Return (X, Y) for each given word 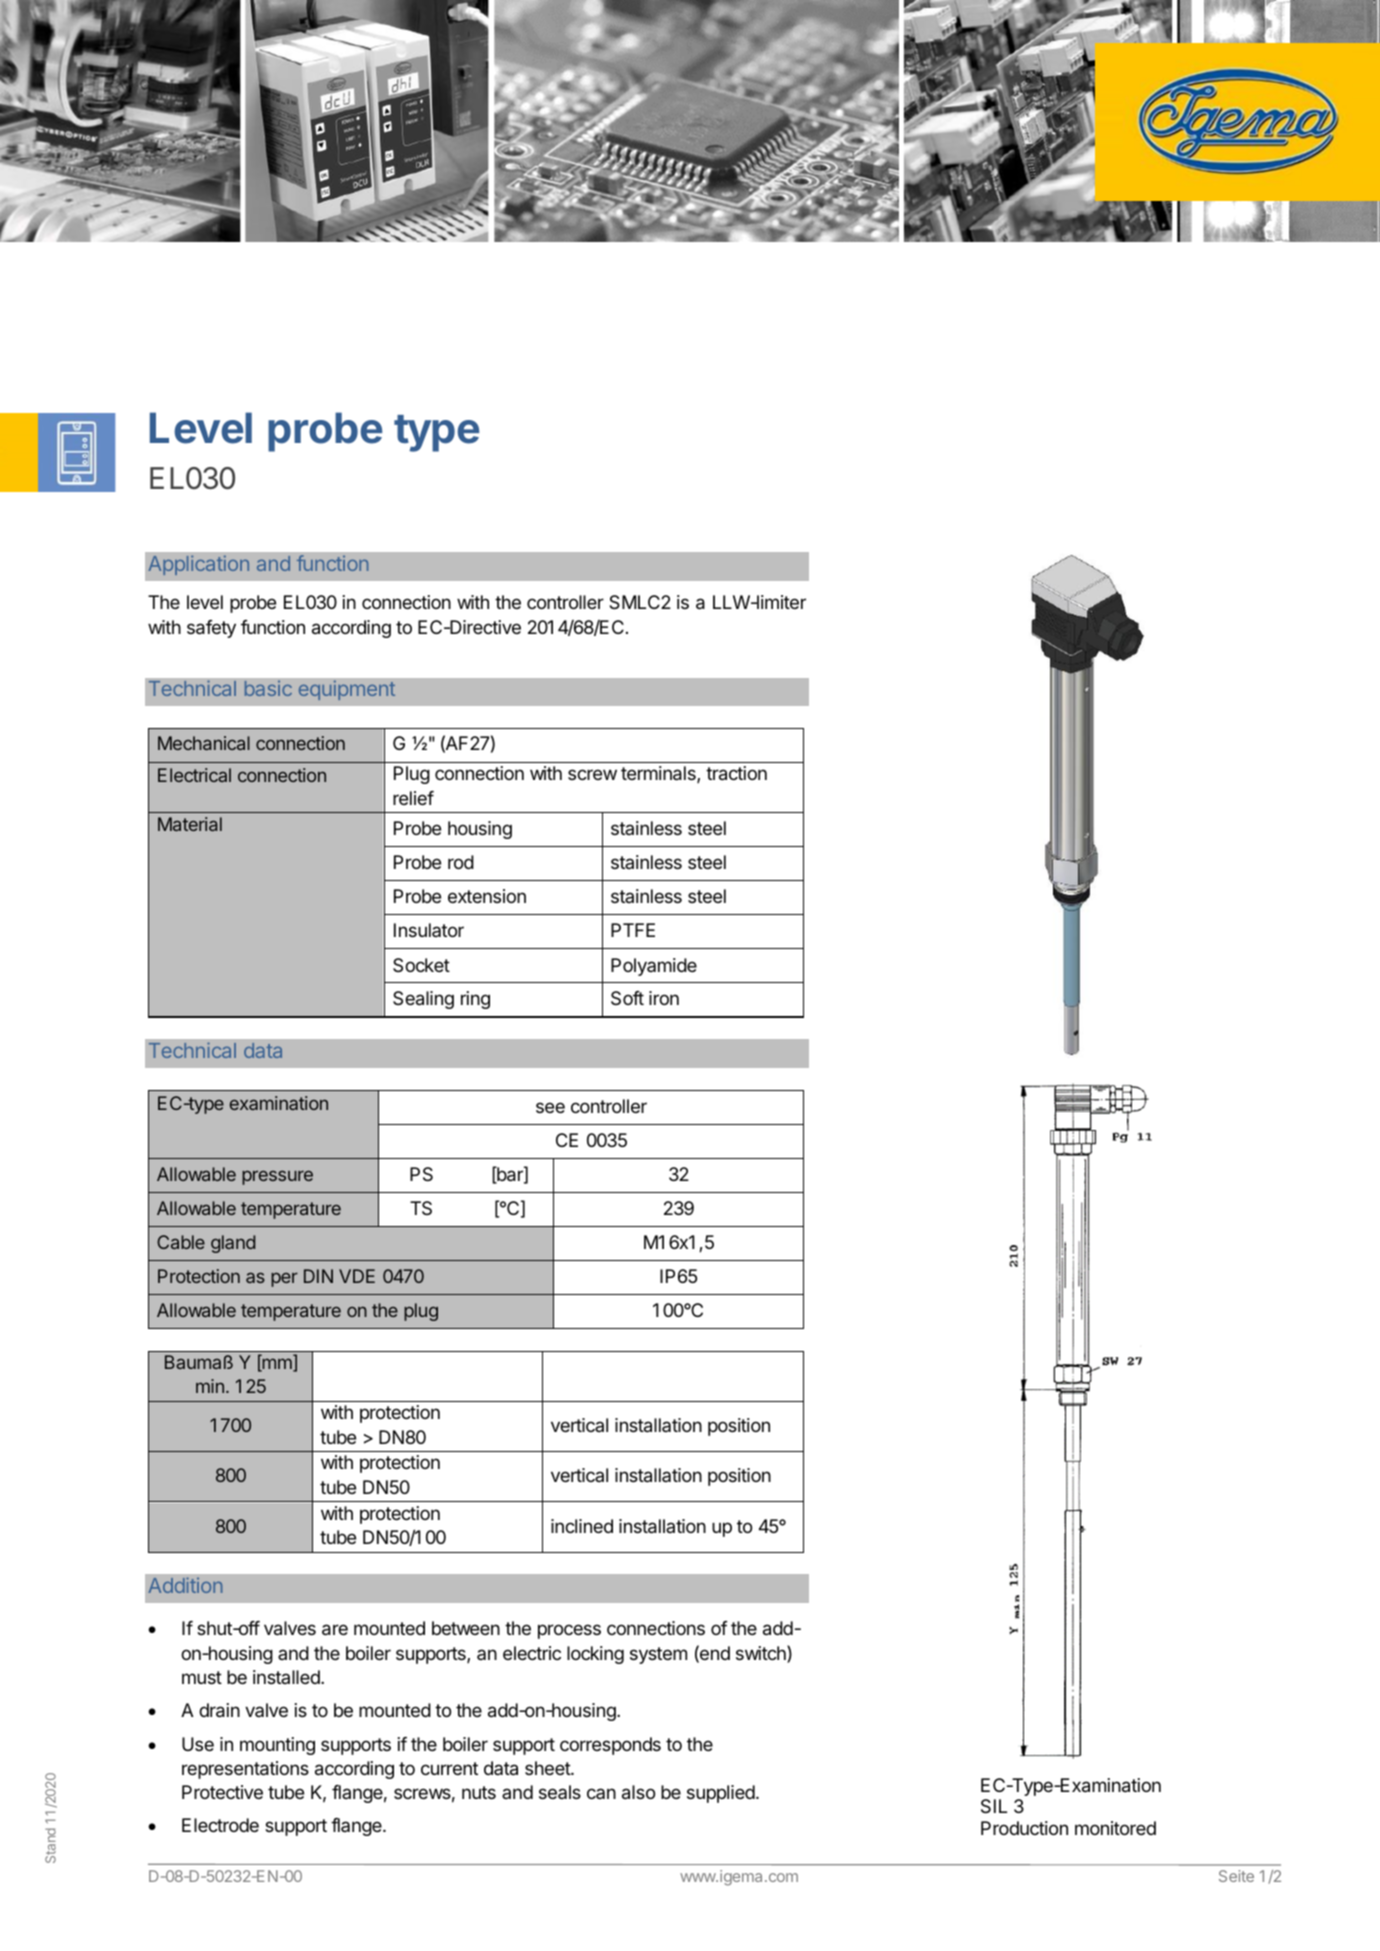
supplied (721, 1794)
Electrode (220, 1825)
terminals (659, 774)
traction (736, 773)
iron (664, 998)
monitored (1115, 1828)
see (550, 1107)
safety (211, 629)
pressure (277, 1177)
